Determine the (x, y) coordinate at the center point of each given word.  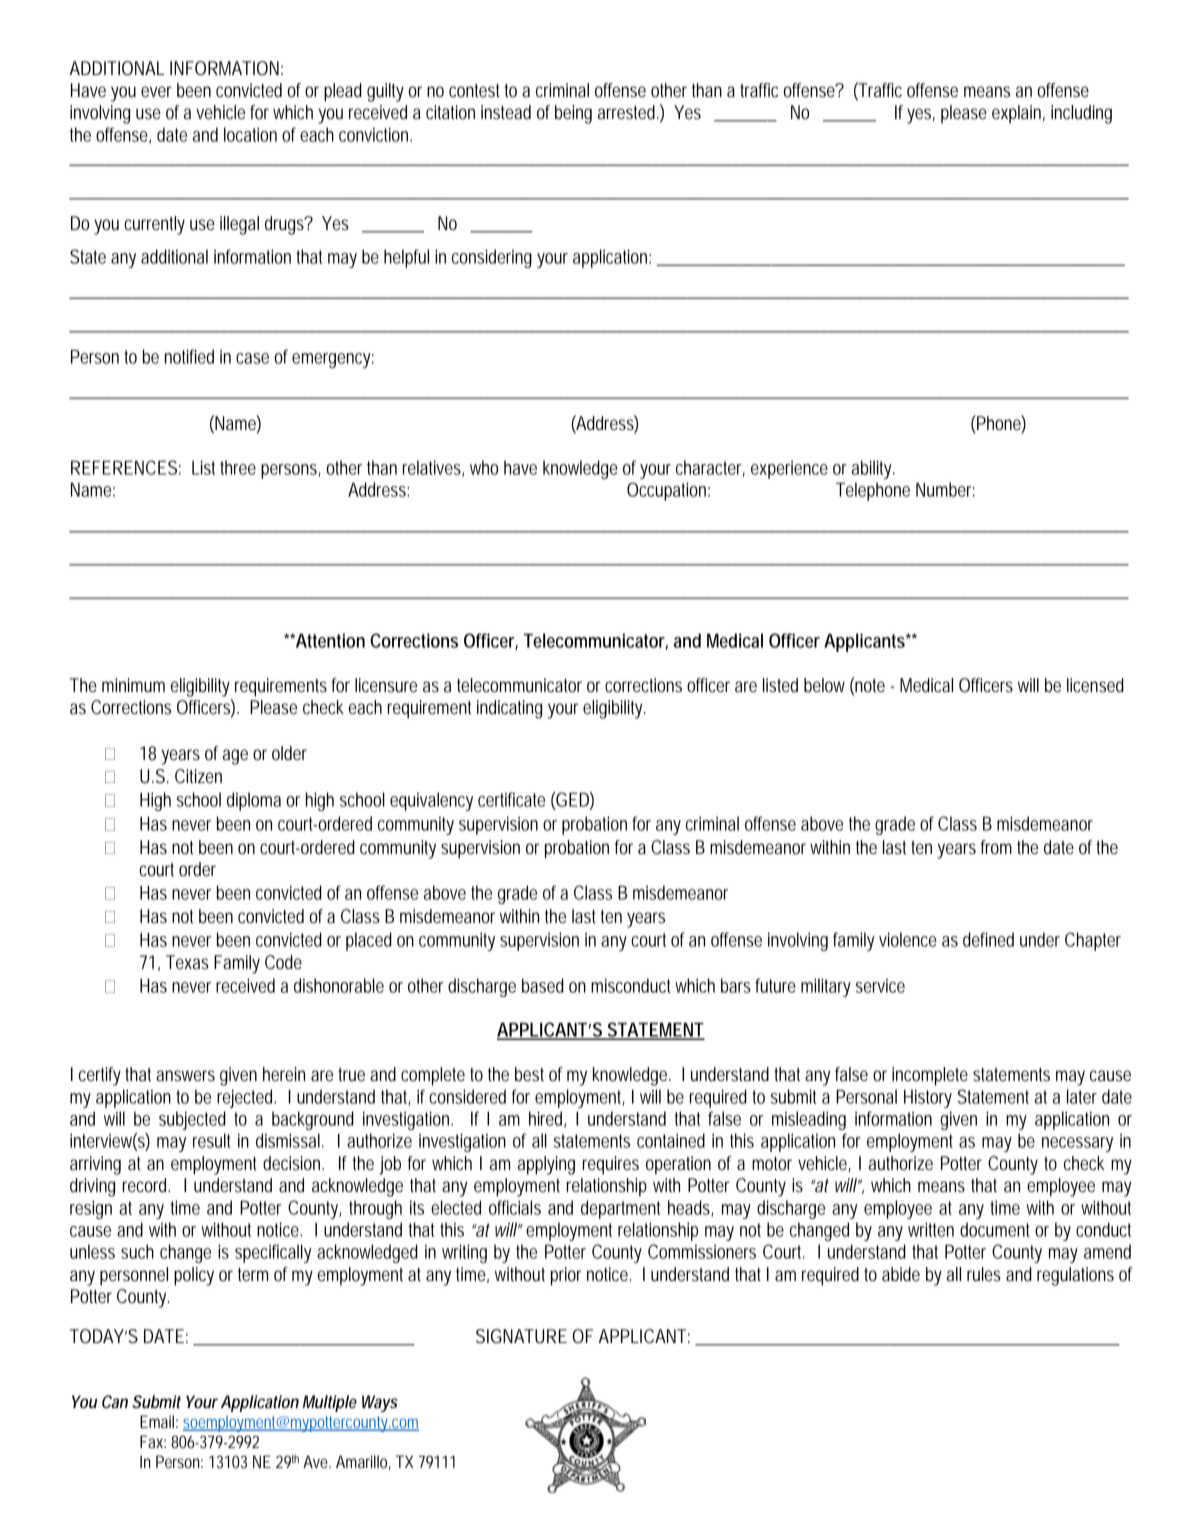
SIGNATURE (521, 1336)
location (250, 134)
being (573, 114)
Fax (153, 1441)
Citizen (198, 776)
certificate (511, 799)
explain (1018, 114)
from (996, 847)
